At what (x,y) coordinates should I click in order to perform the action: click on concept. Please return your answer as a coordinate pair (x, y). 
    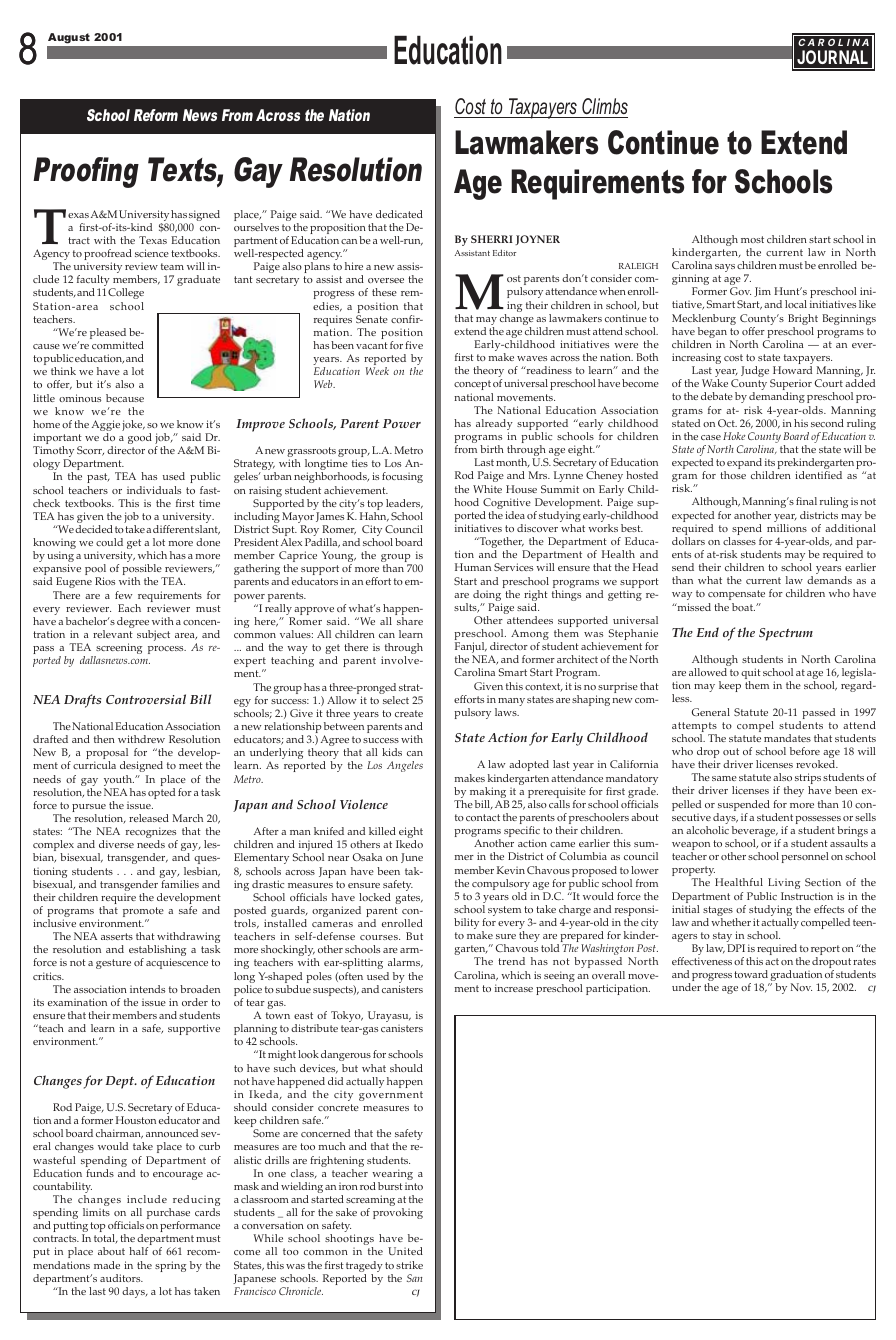
    Looking at the image, I should click on (472, 385).
